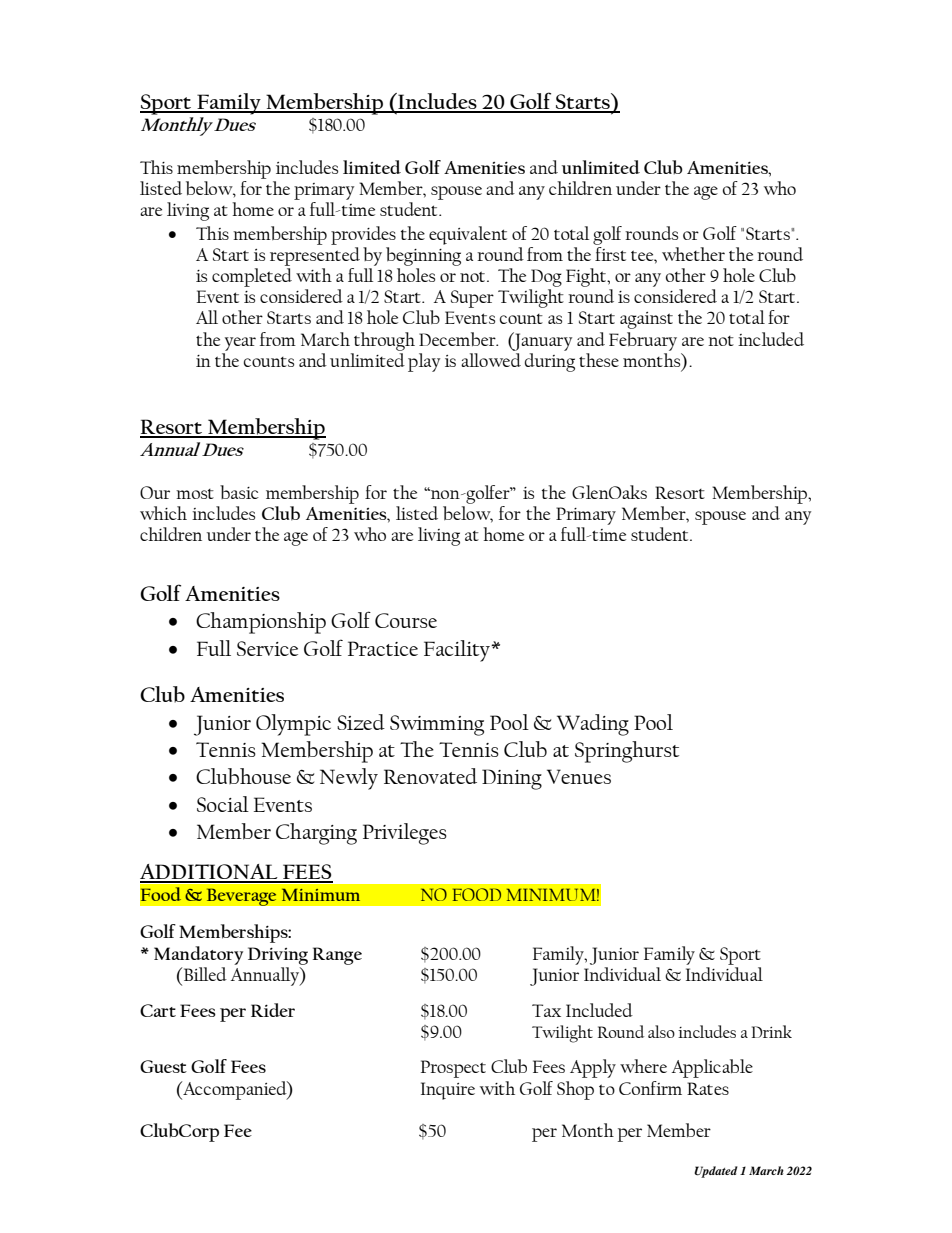 This screenshot has width=952, height=1233. I want to click on whether, so click(693, 254).
